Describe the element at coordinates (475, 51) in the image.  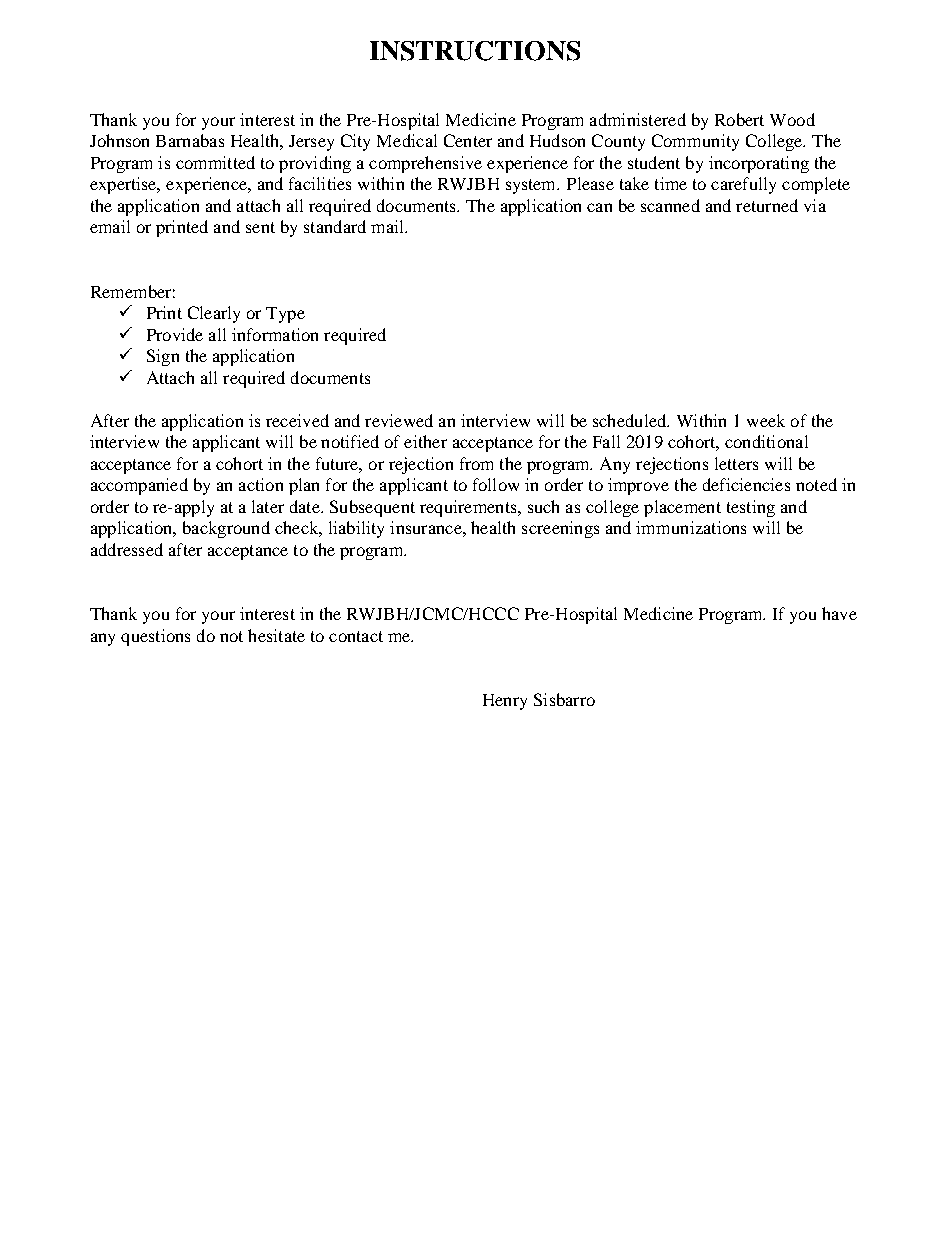
I see `INSTRUCTIONS` at that location.
